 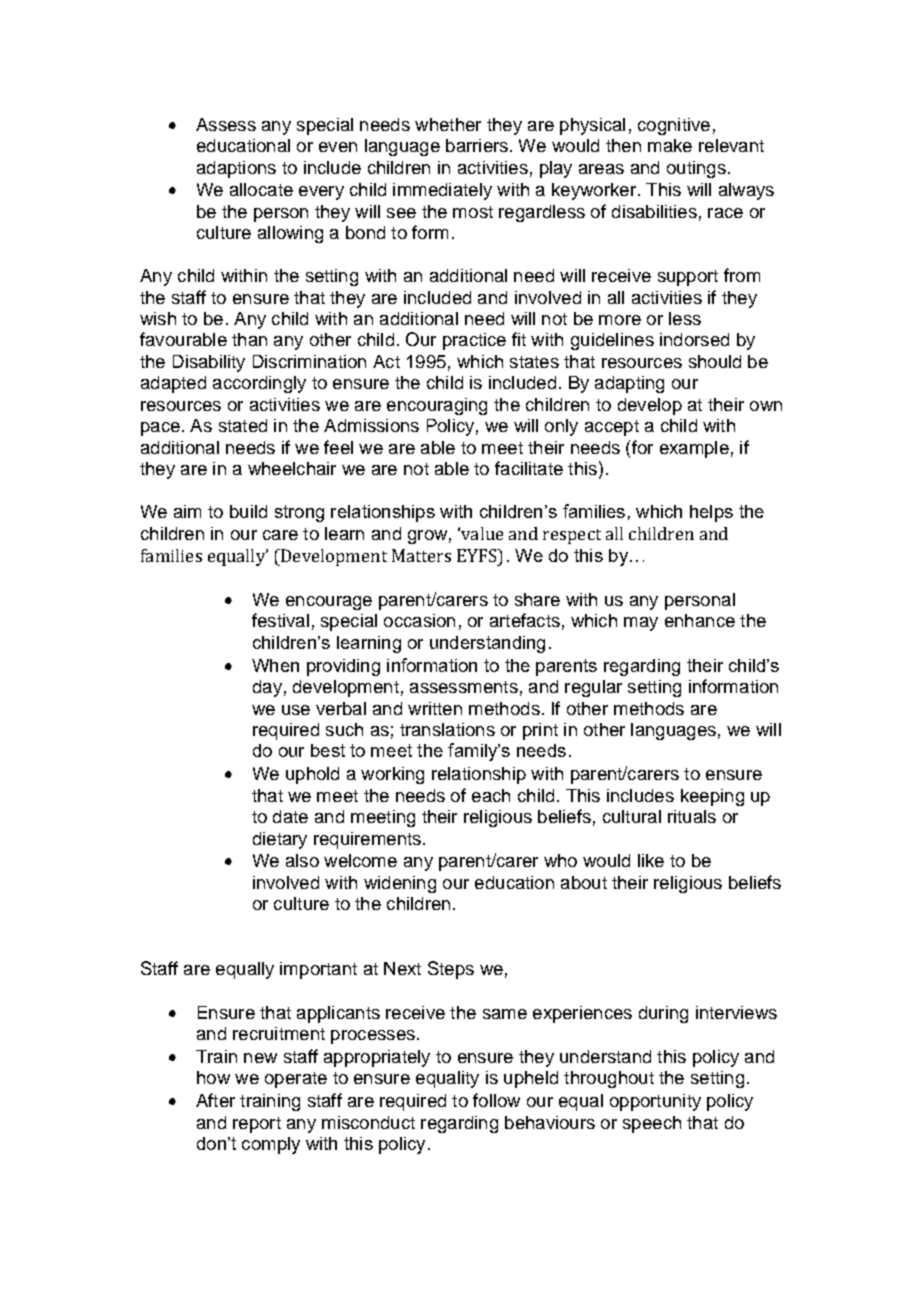 What do you see at coordinates (302, 860) in the screenshot?
I see `also` at bounding box center [302, 860].
